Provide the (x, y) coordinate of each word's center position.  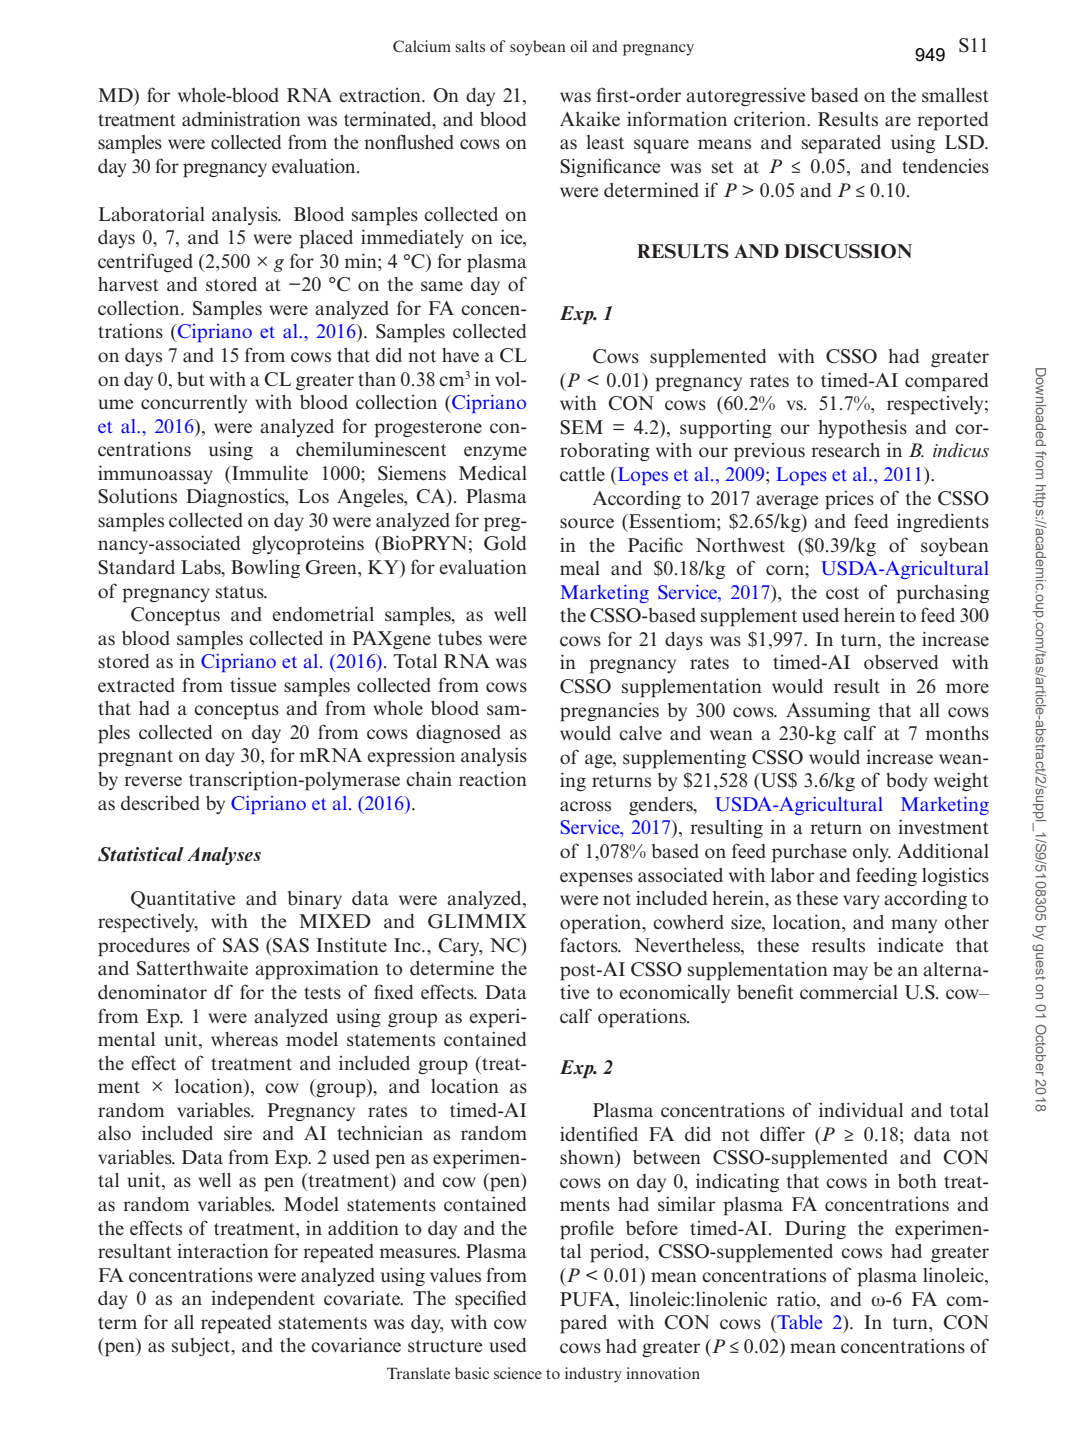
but (191, 379)
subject (202, 1346)
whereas (244, 1039)
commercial (849, 992)
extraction (381, 95)
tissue (253, 685)
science (518, 1373)
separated (841, 144)
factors (590, 945)
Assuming (828, 711)
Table (798, 1323)
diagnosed (458, 733)
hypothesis (862, 429)
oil (578, 46)
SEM (581, 427)
